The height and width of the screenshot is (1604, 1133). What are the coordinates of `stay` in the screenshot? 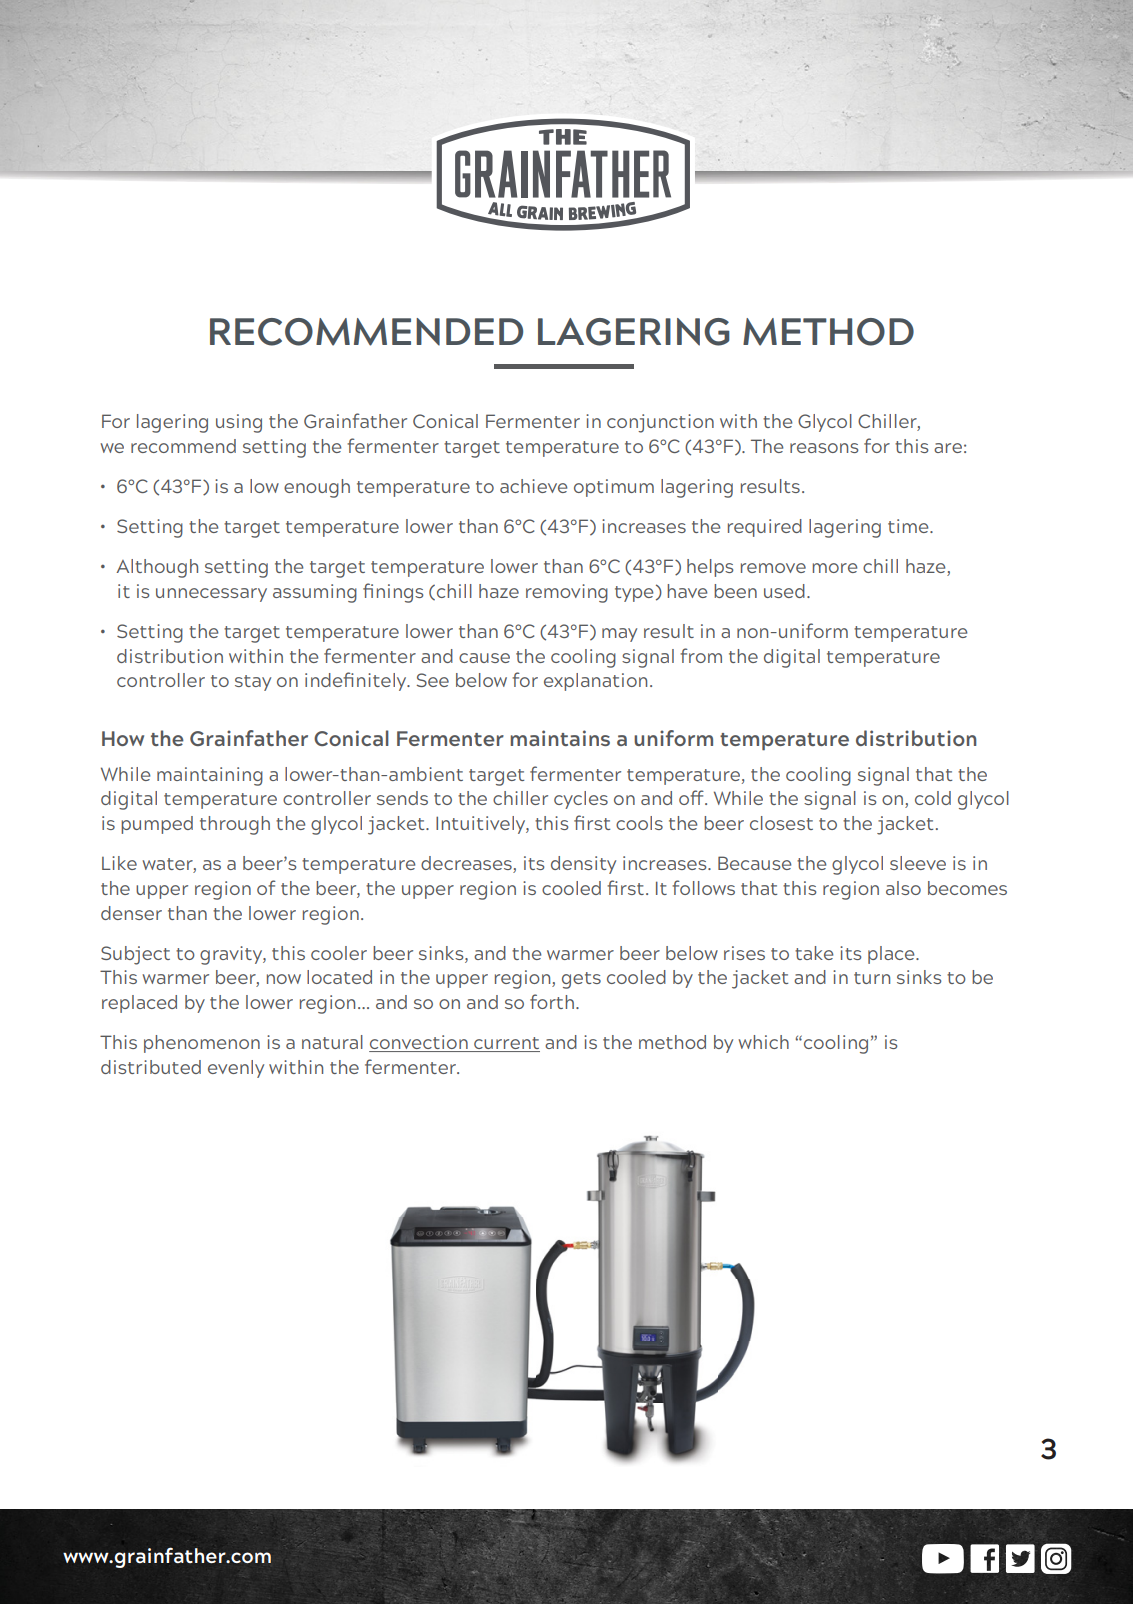 It's located at (253, 683).
